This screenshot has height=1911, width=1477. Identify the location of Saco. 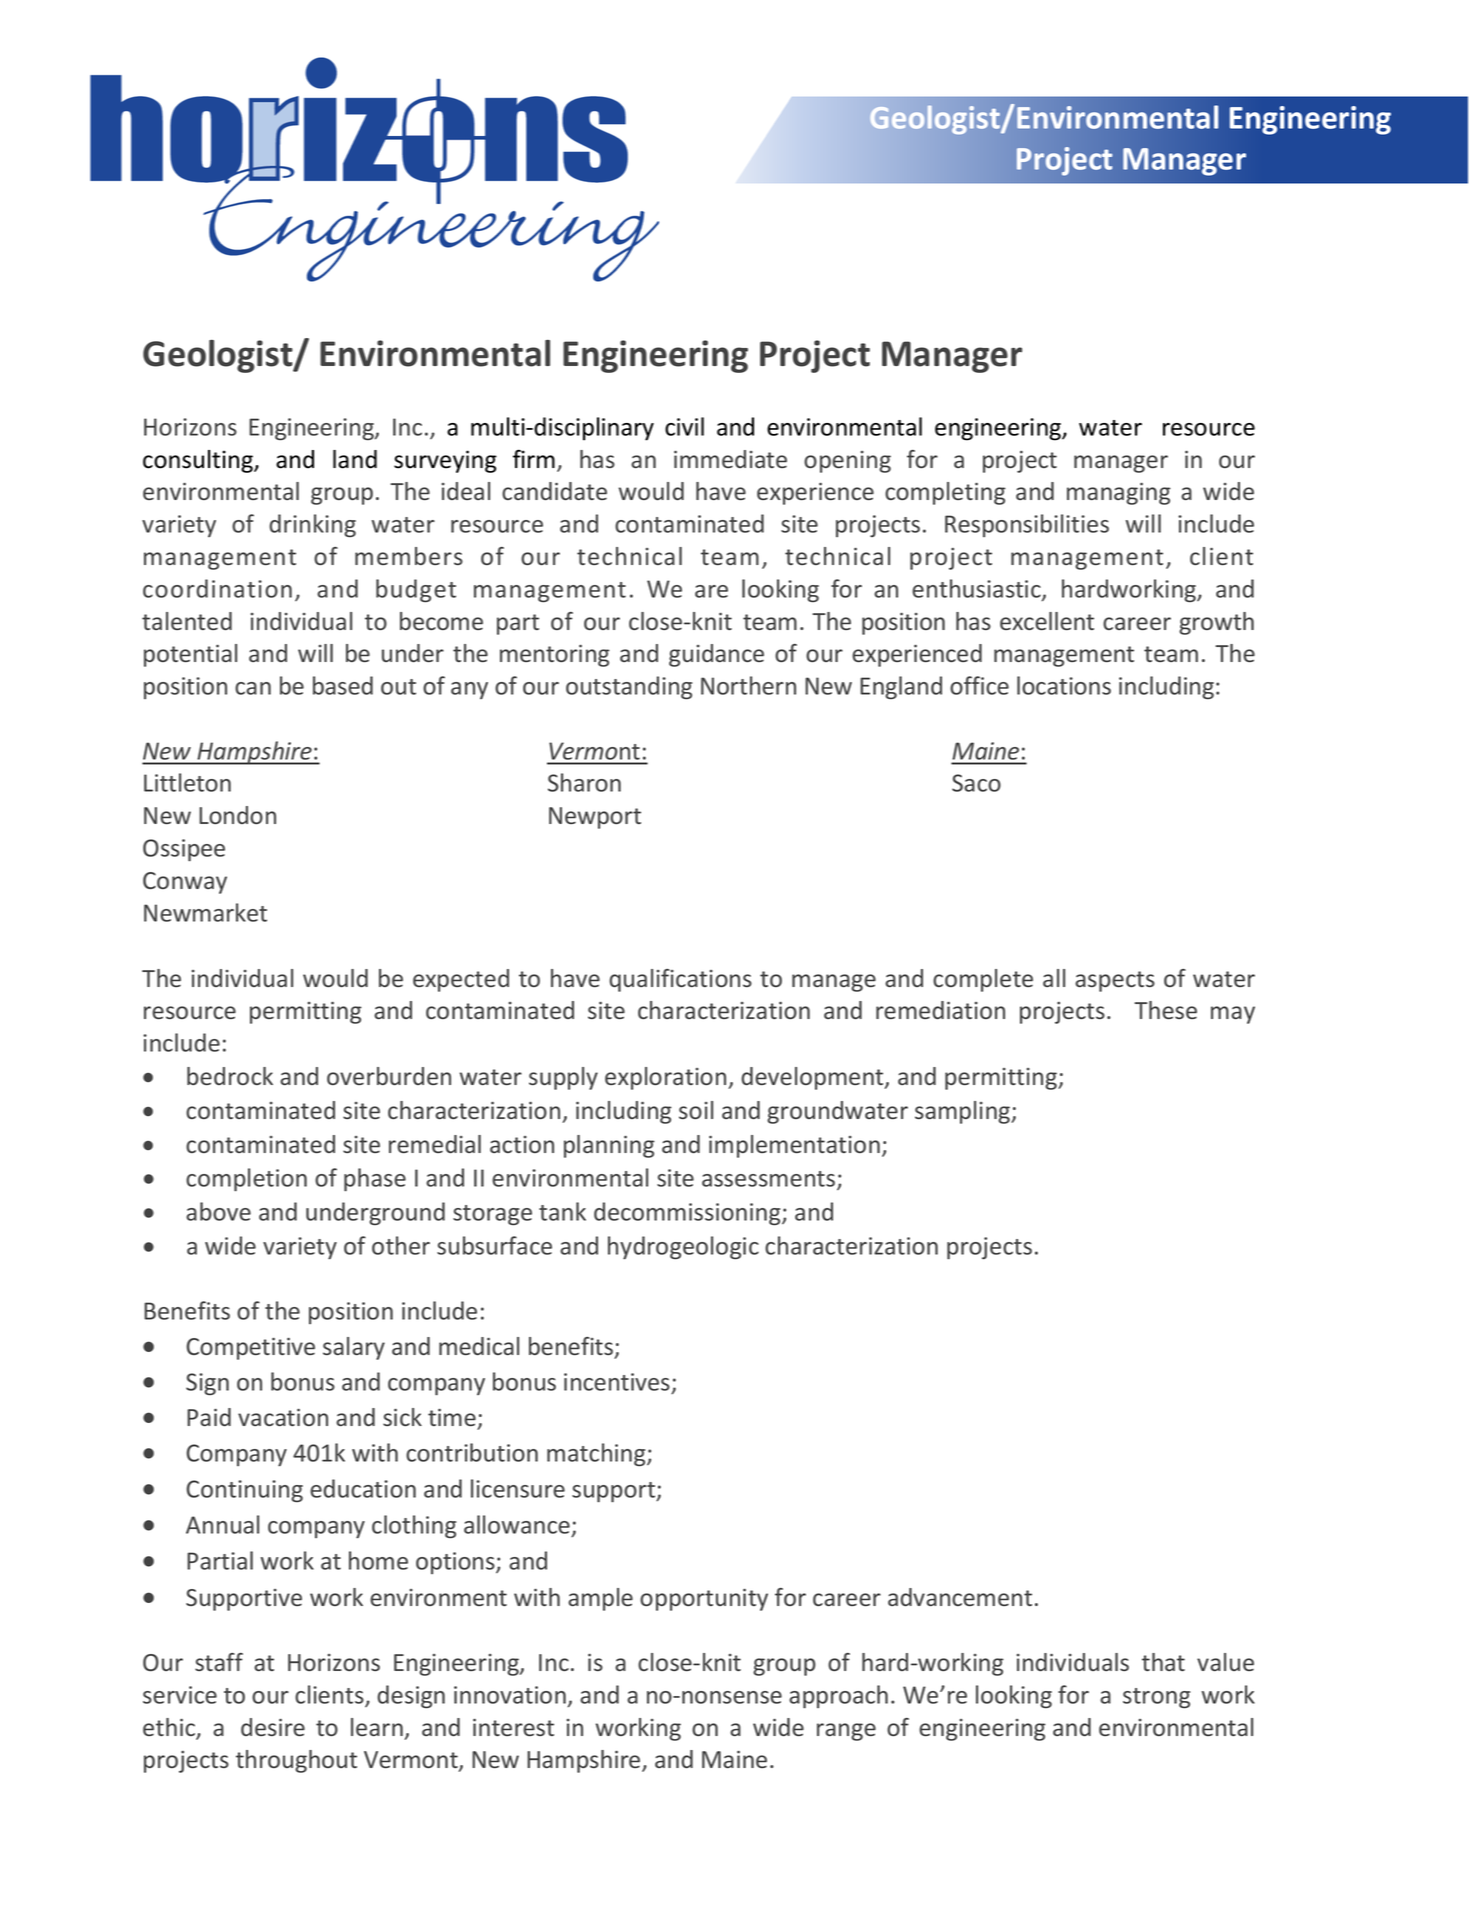
(976, 783).
